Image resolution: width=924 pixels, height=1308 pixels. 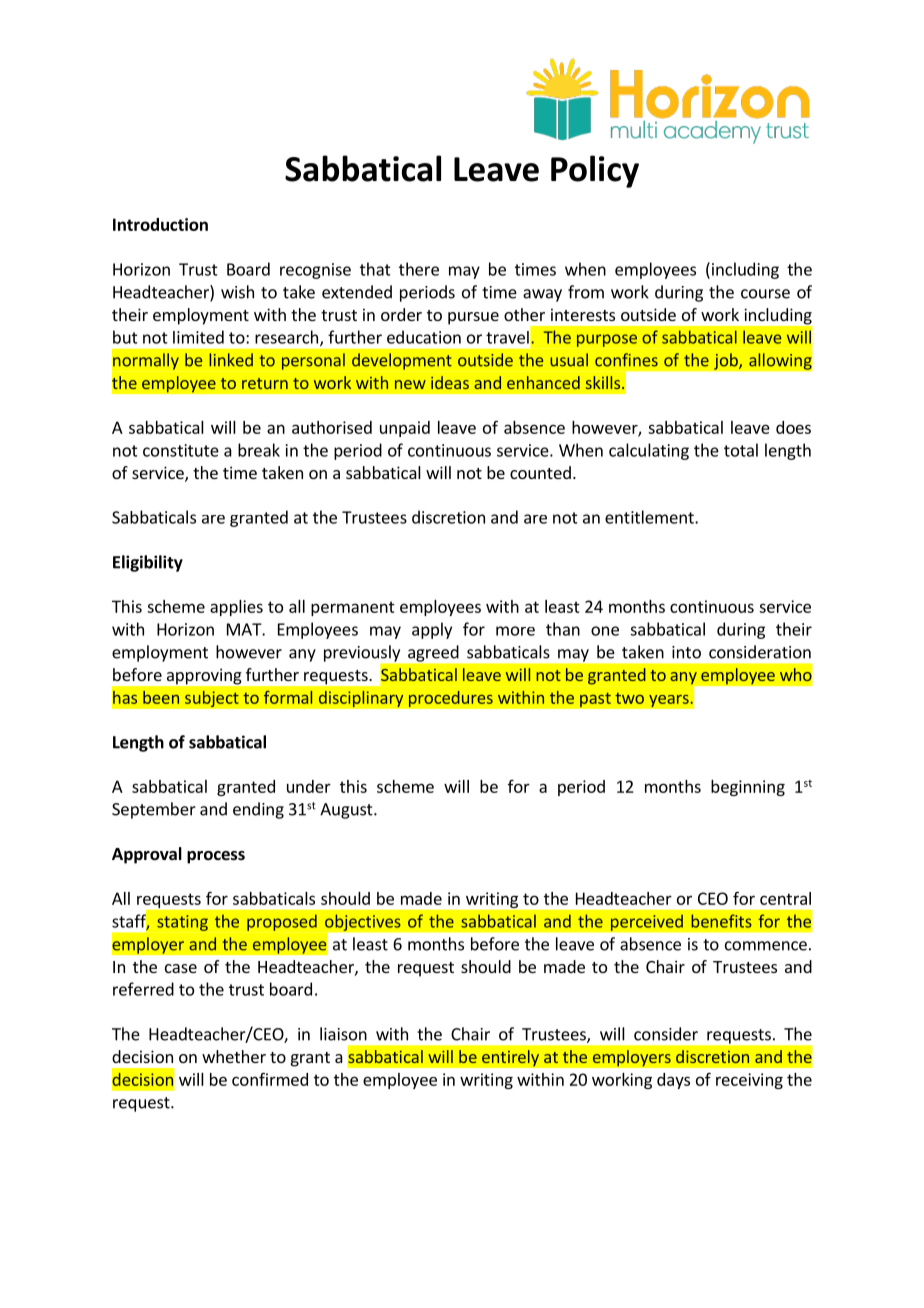 What do you see at coordinates (748, 788) in the screenshot?
I see `beginning` at bounding box center [748, 788].
